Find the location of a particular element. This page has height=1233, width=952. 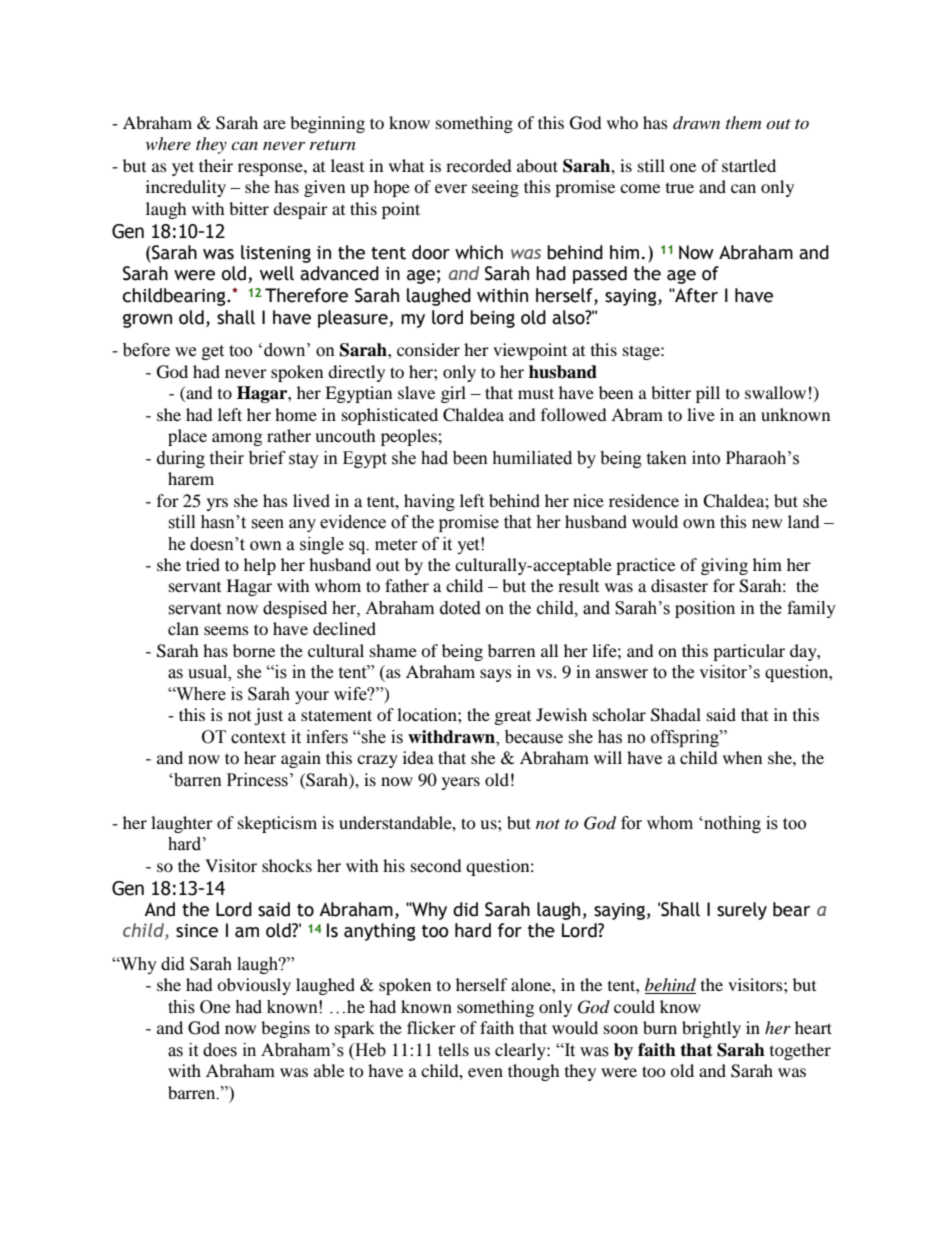

startled is located at coordinates (749, 165).
